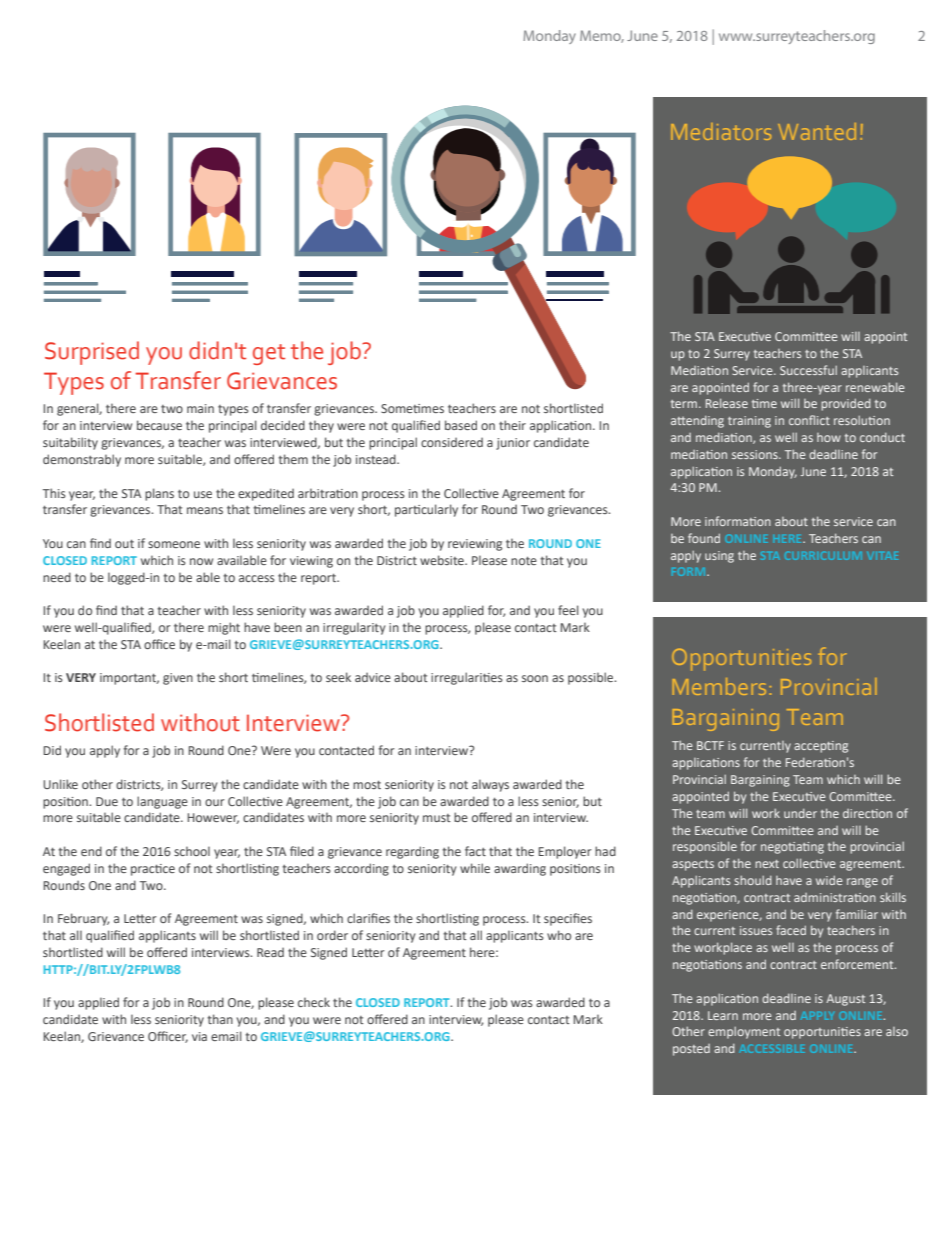 The height and width of the page is (1233, 952). What do you see at coordinates (744, 1032) in the page?
I see `employment` at bounding box center [744, 1032].
